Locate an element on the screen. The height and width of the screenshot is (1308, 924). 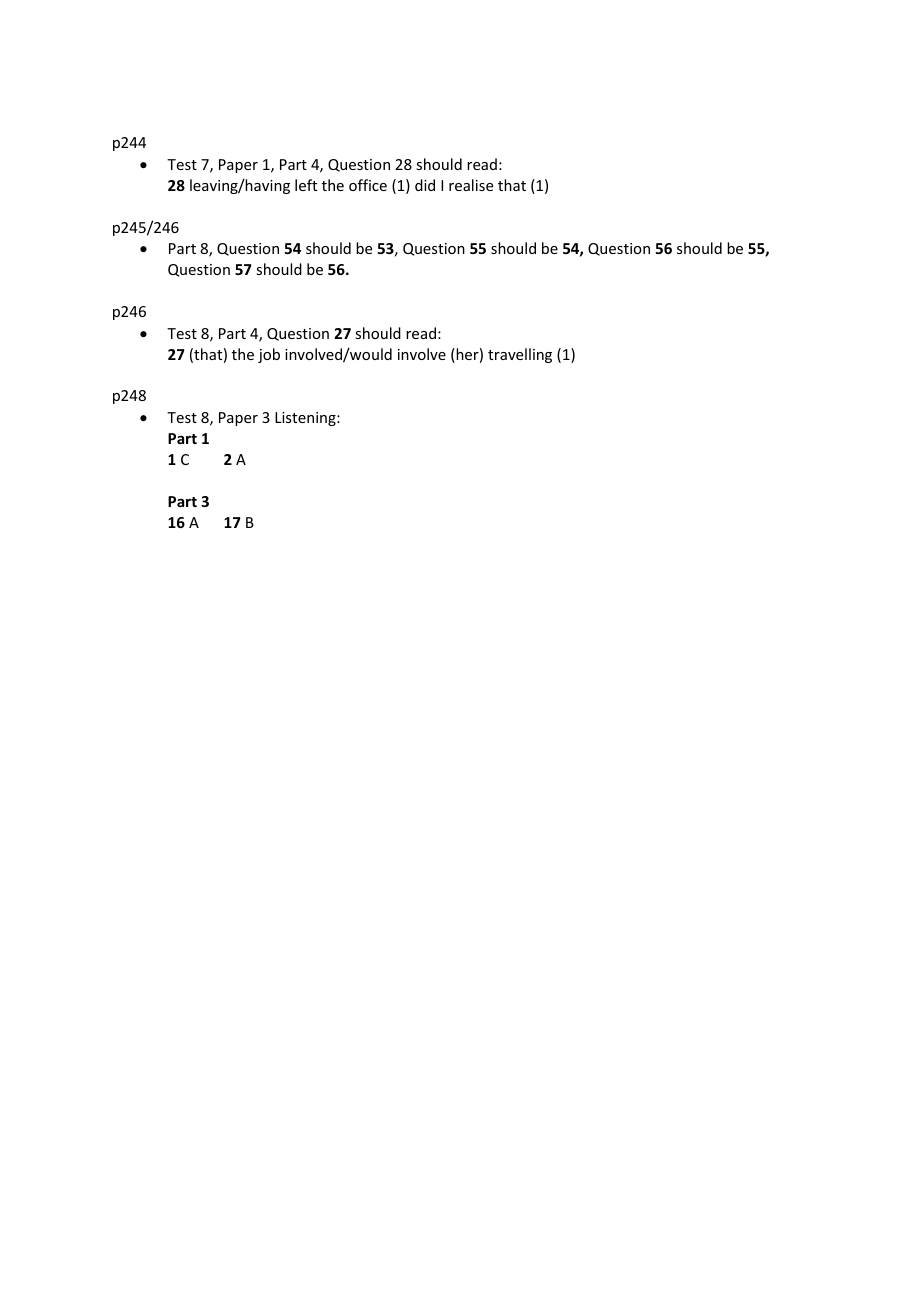
job is located at coordinates (269, 355).
